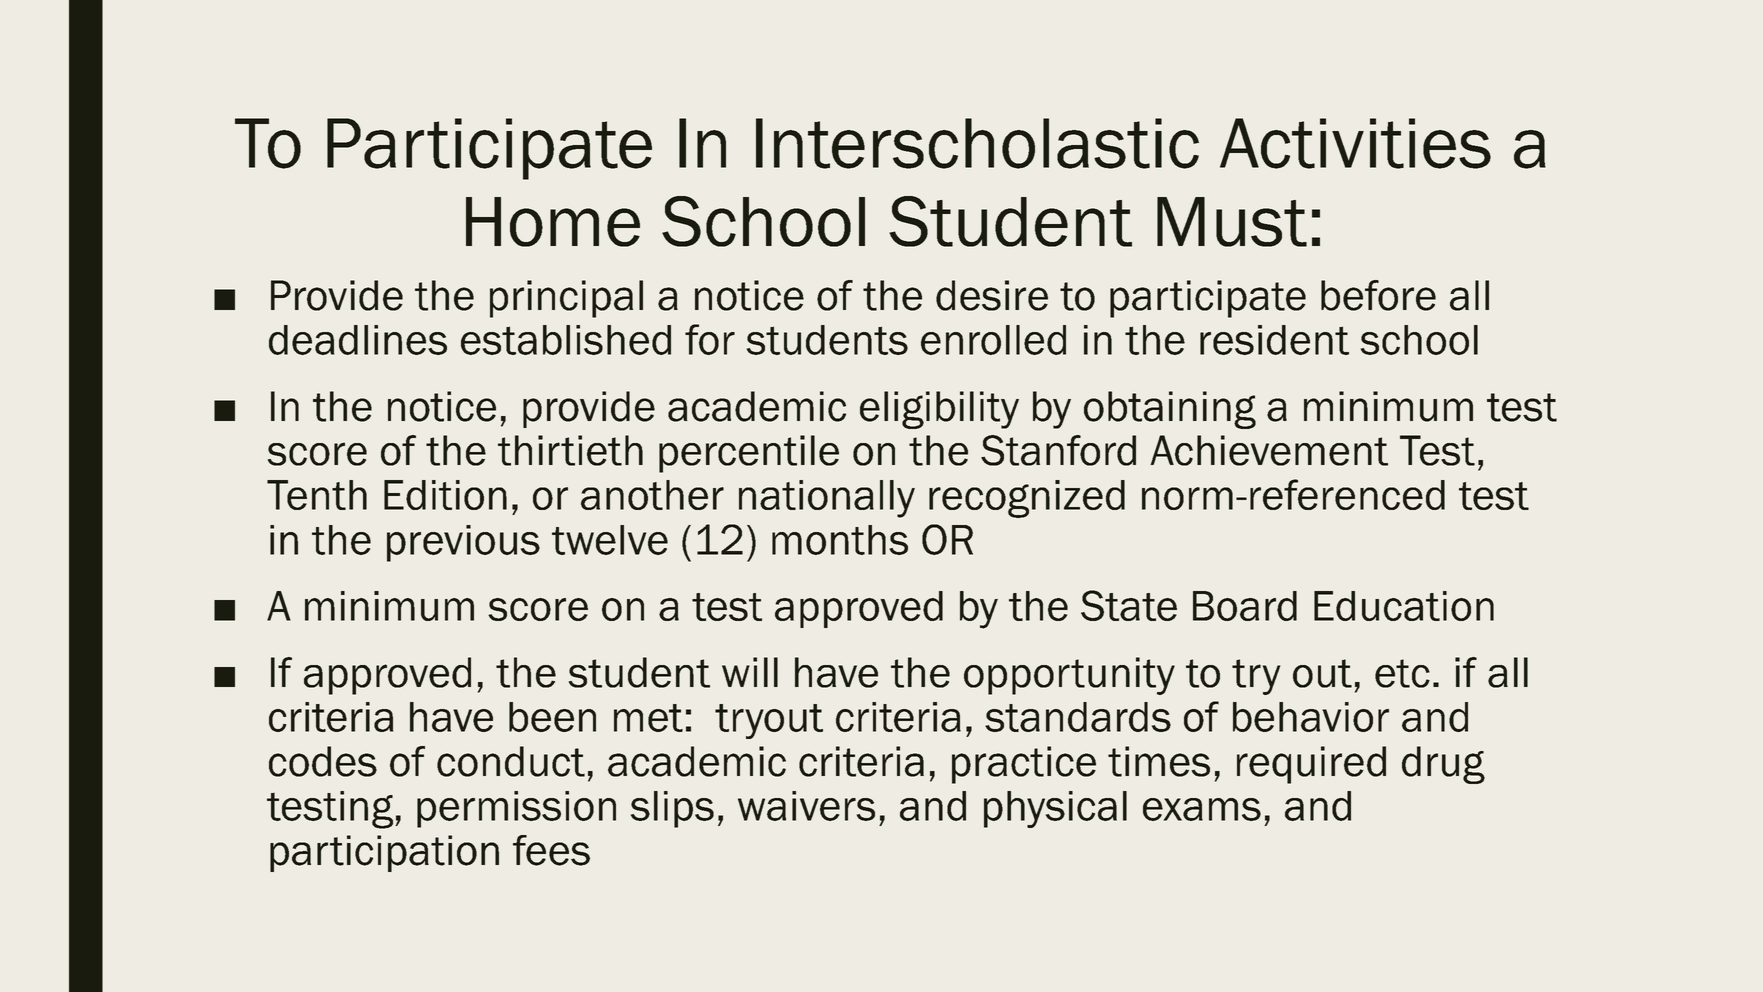 The image size is (1763, 992). I want to click on Home, so click(553, 222).
